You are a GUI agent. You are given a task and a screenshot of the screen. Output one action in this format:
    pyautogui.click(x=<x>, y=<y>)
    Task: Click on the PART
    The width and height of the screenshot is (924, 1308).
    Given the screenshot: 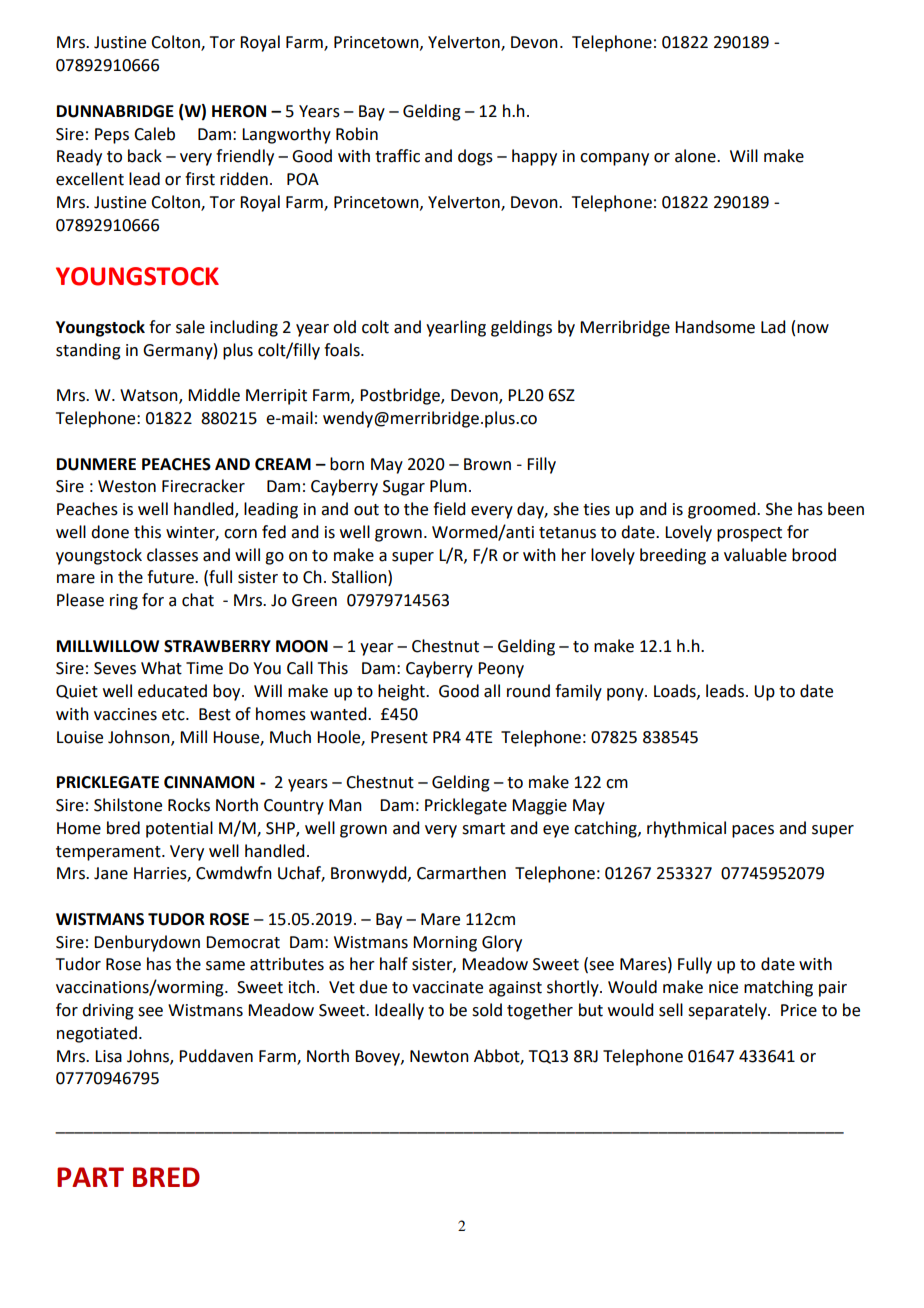 What is the action you would take?
    pyautogui.click(x=90, y=1177)
